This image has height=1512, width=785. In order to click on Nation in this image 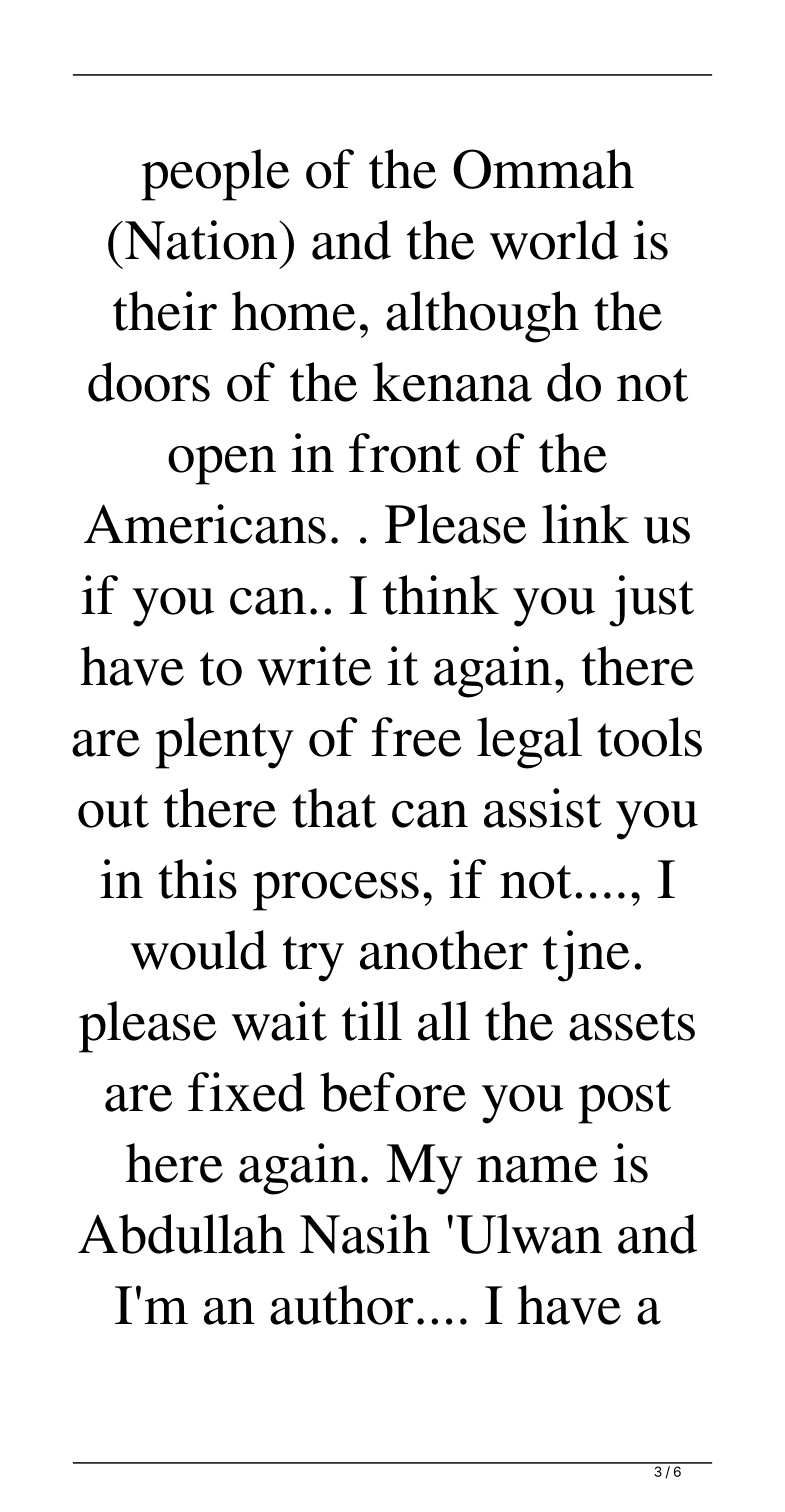, I will do `click(202, 240)`.
